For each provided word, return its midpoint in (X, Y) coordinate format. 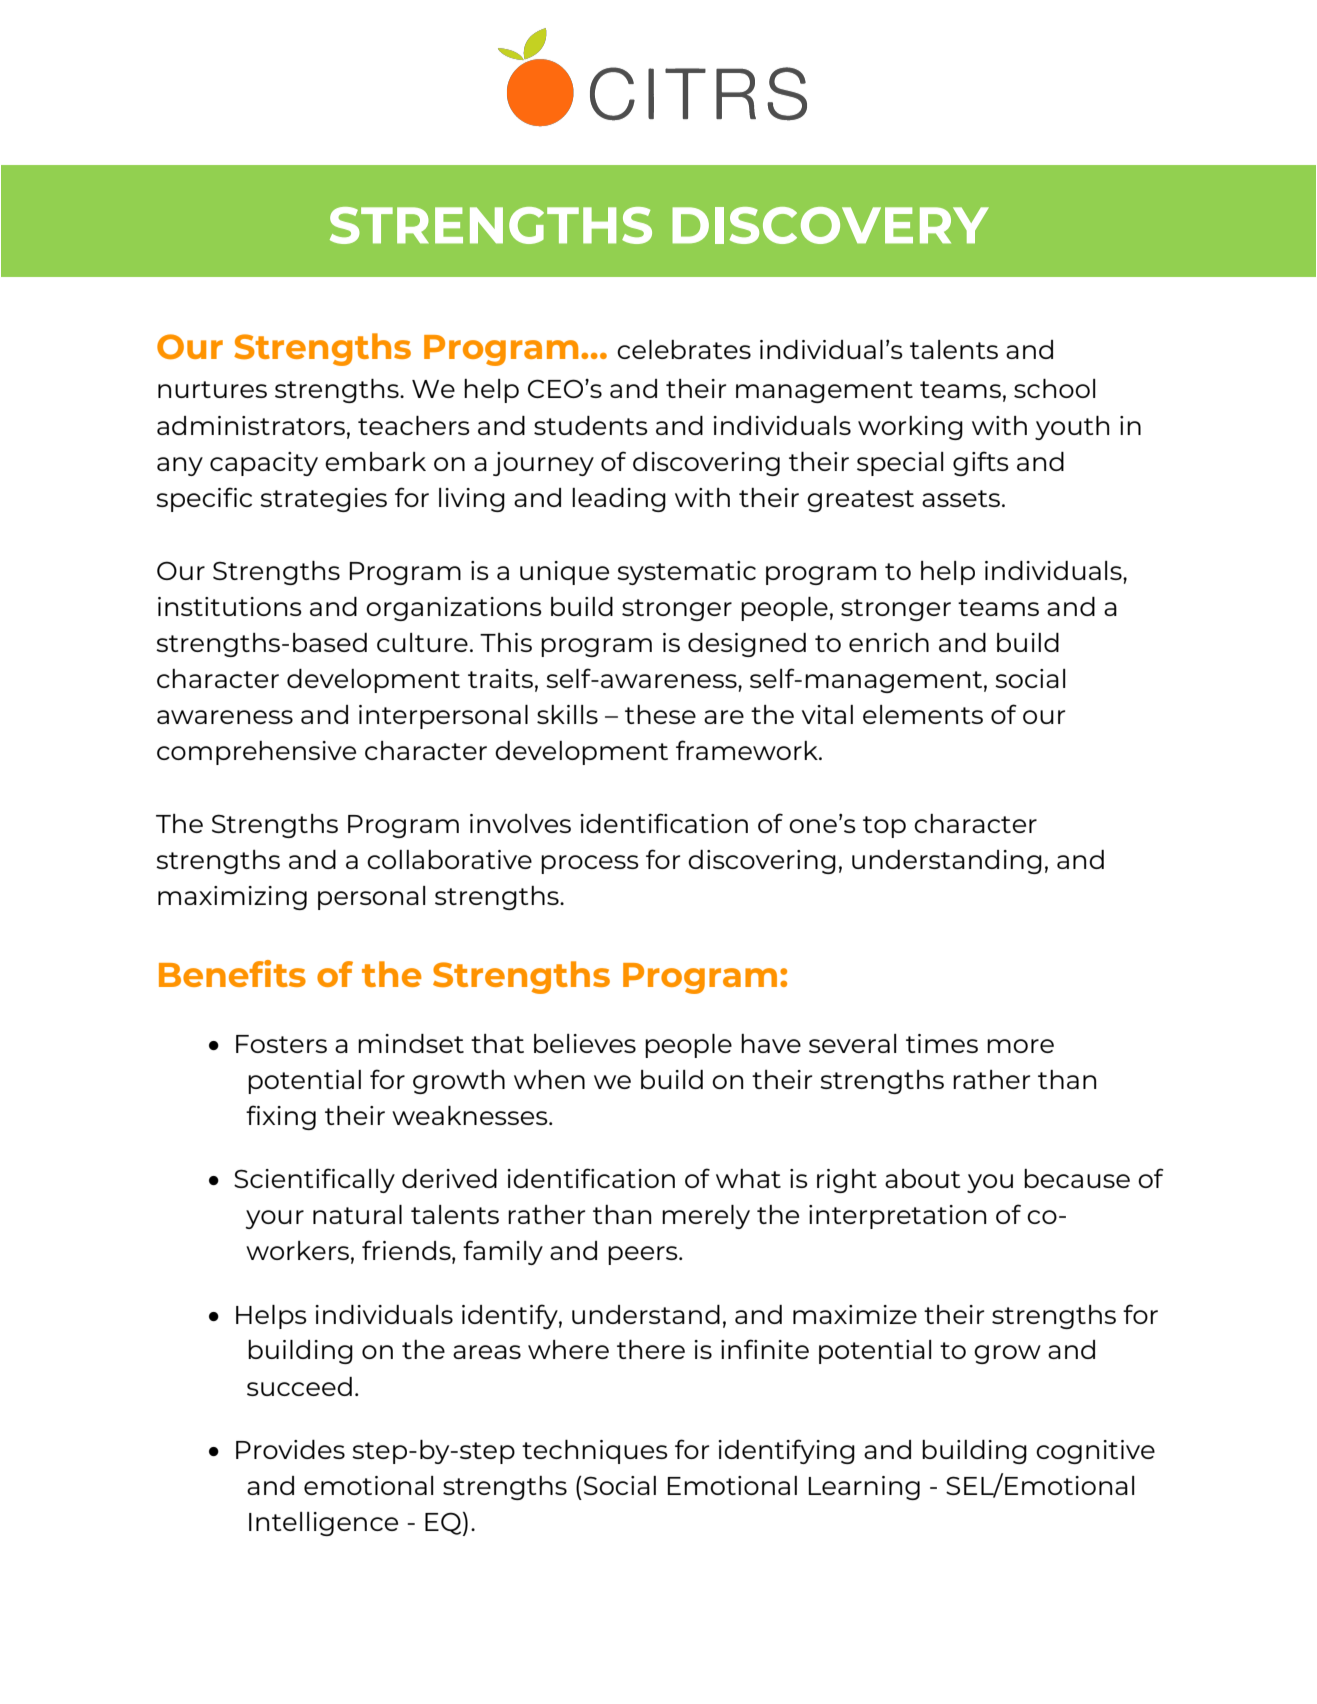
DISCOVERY (830, 225)
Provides (290, 1449)
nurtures (212, 389)
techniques (595, 1452)
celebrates (684, 349)
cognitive (1095, 1452)
